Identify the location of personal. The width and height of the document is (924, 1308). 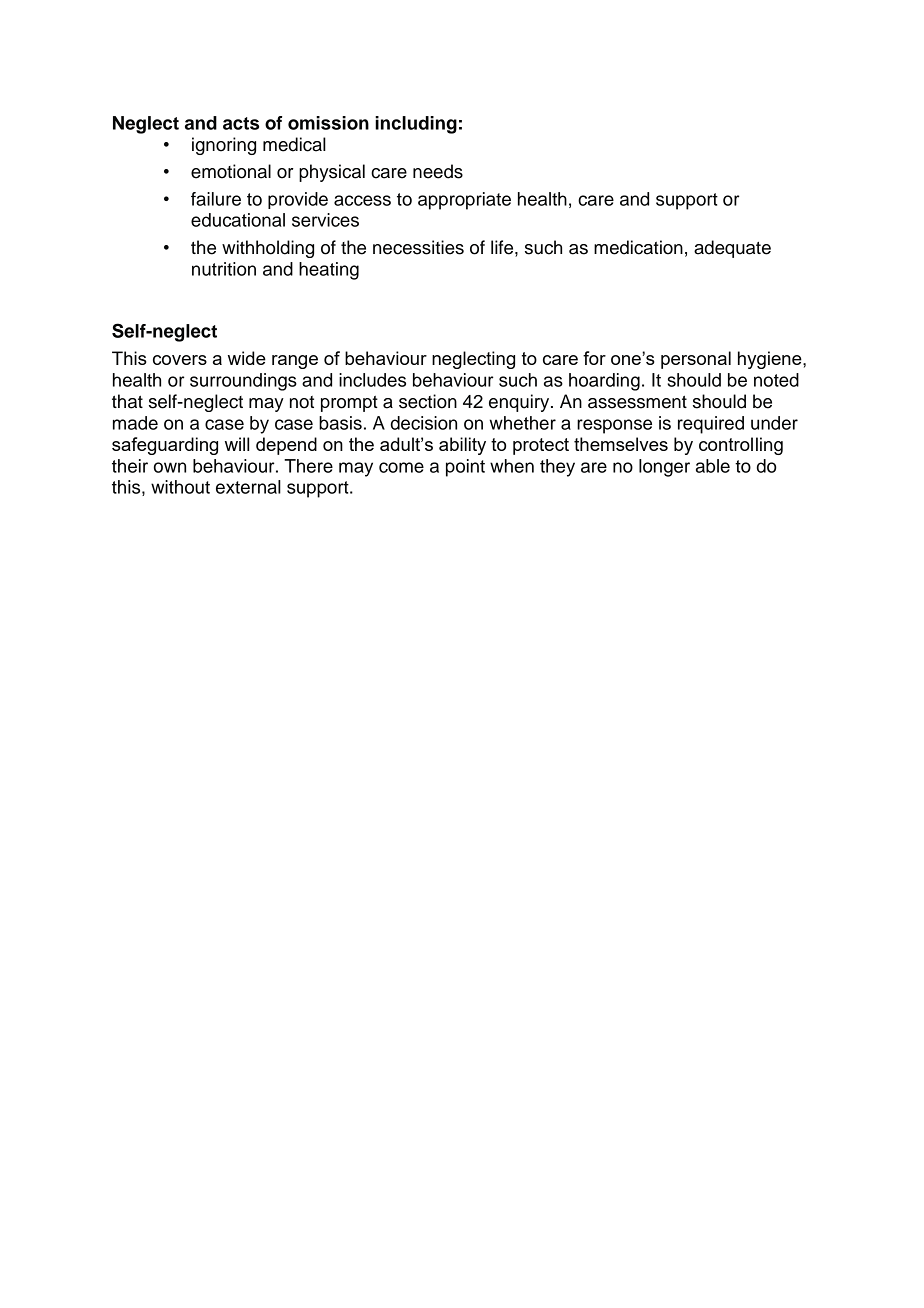
(696, 360).
